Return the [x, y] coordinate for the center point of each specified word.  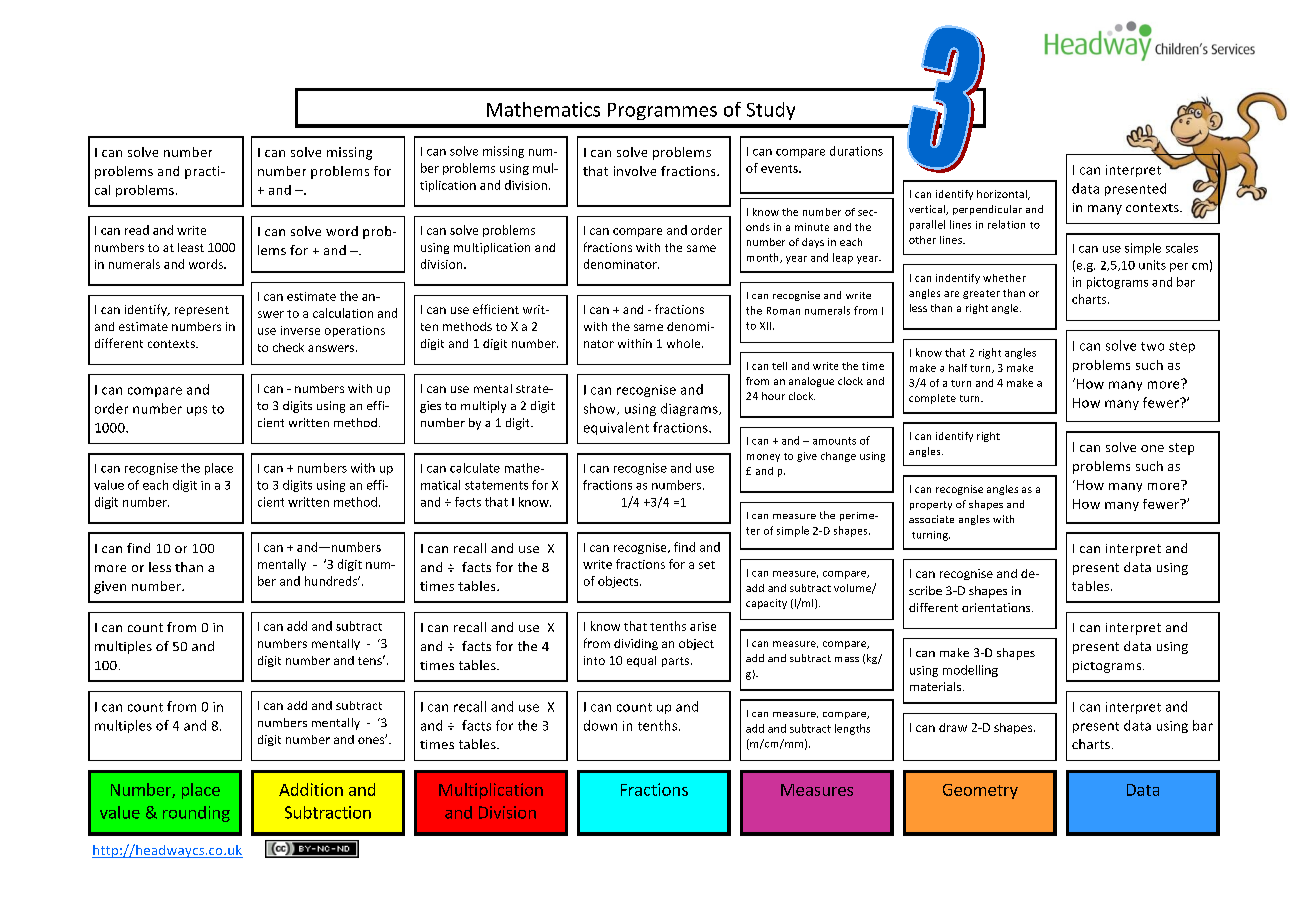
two [1152, 346]
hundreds [332, 581]
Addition [311, 789]
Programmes [662, 111]
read [137, 230]
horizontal [1003, 195]
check [288, 347]
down [600, 725]
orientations [997, 607]
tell [779, 366]
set [707, 565]
